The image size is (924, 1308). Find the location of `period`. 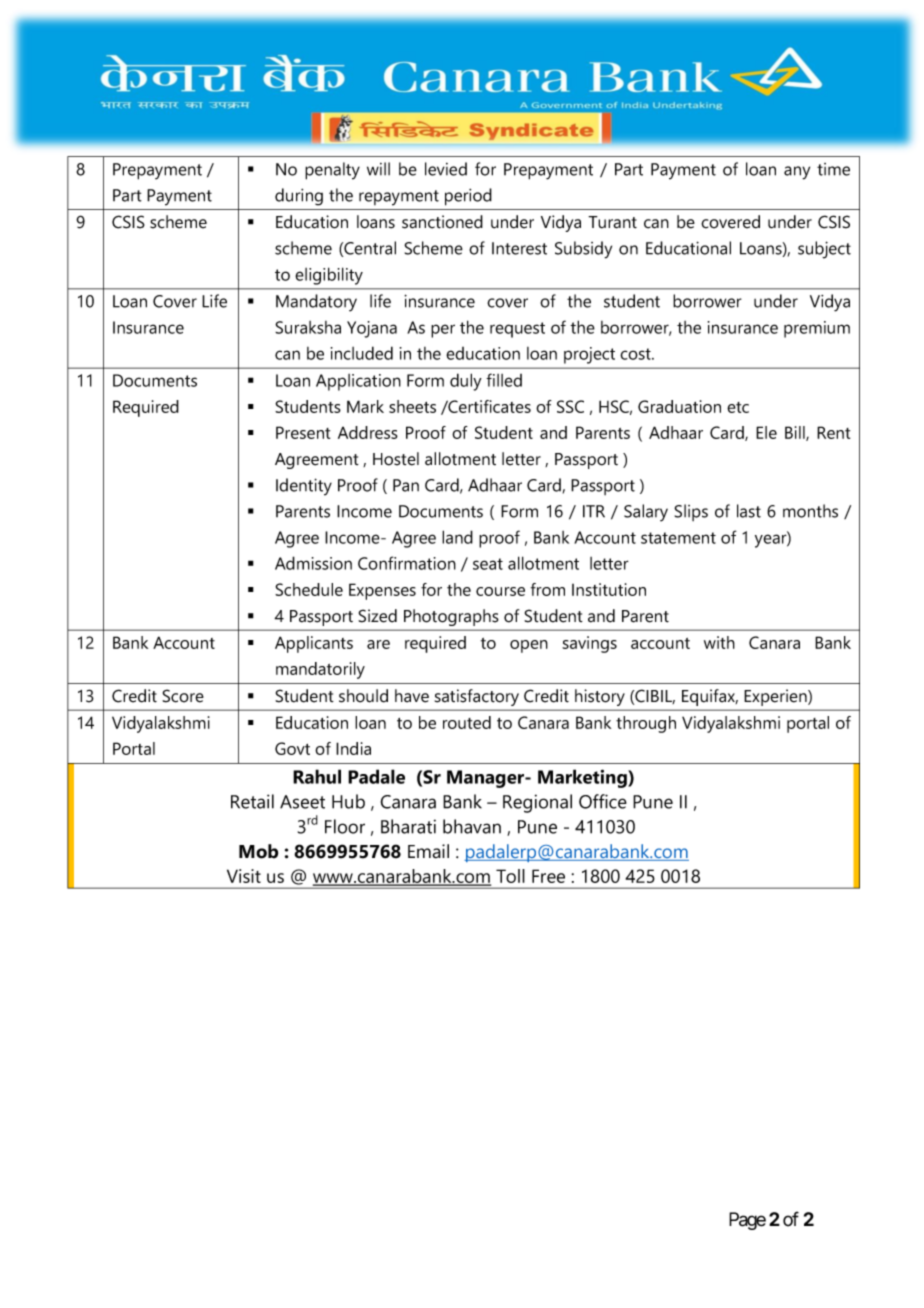

period is located at coordinates (468, 197).
